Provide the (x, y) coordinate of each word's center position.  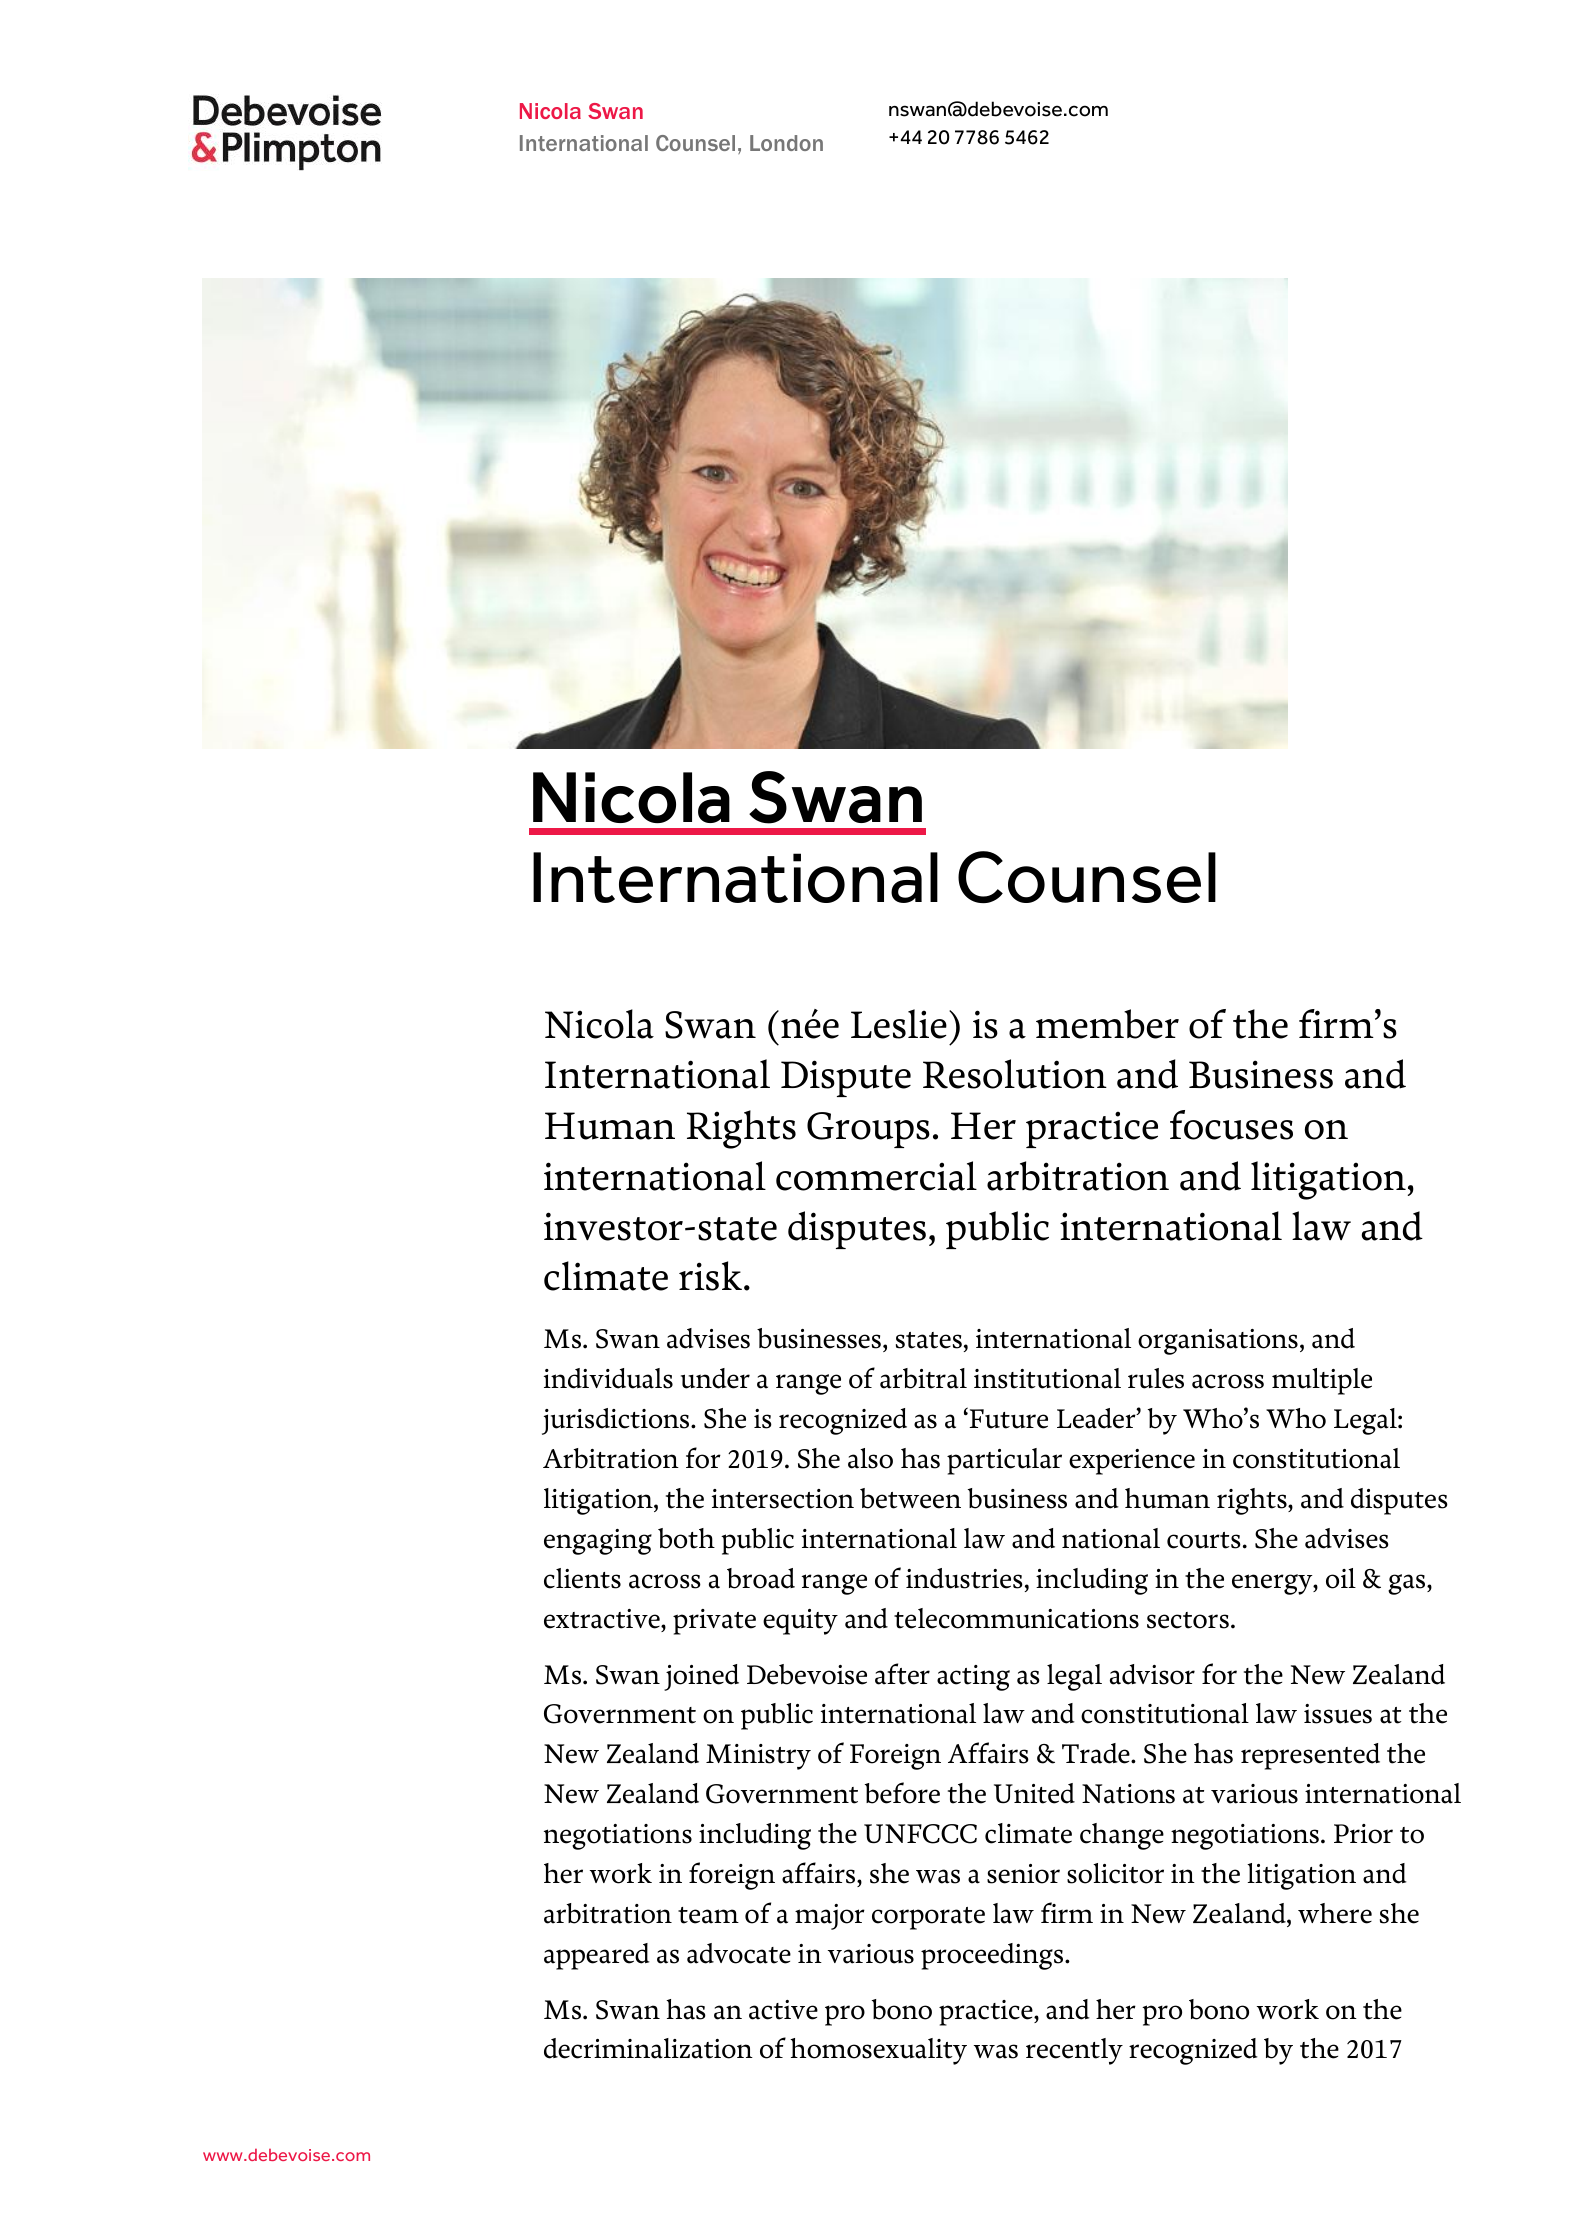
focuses (1231, 1125)
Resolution (1015, 1074)
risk (710, 1276)
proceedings (993, 1956)
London (786, 143)
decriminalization (648, 2048)
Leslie (899, 1024)
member (1107, 1024)
